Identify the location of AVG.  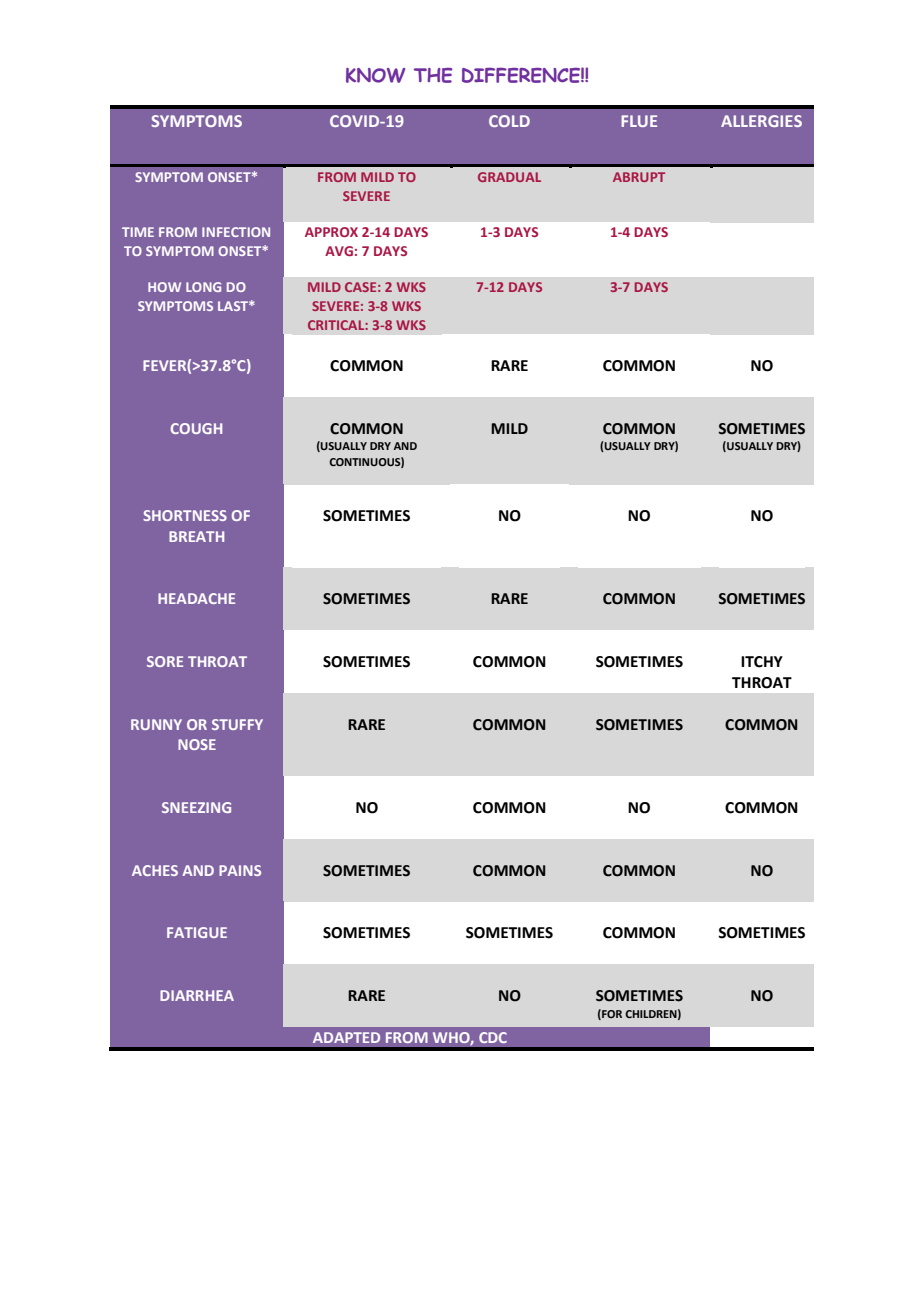
(339, 251).
